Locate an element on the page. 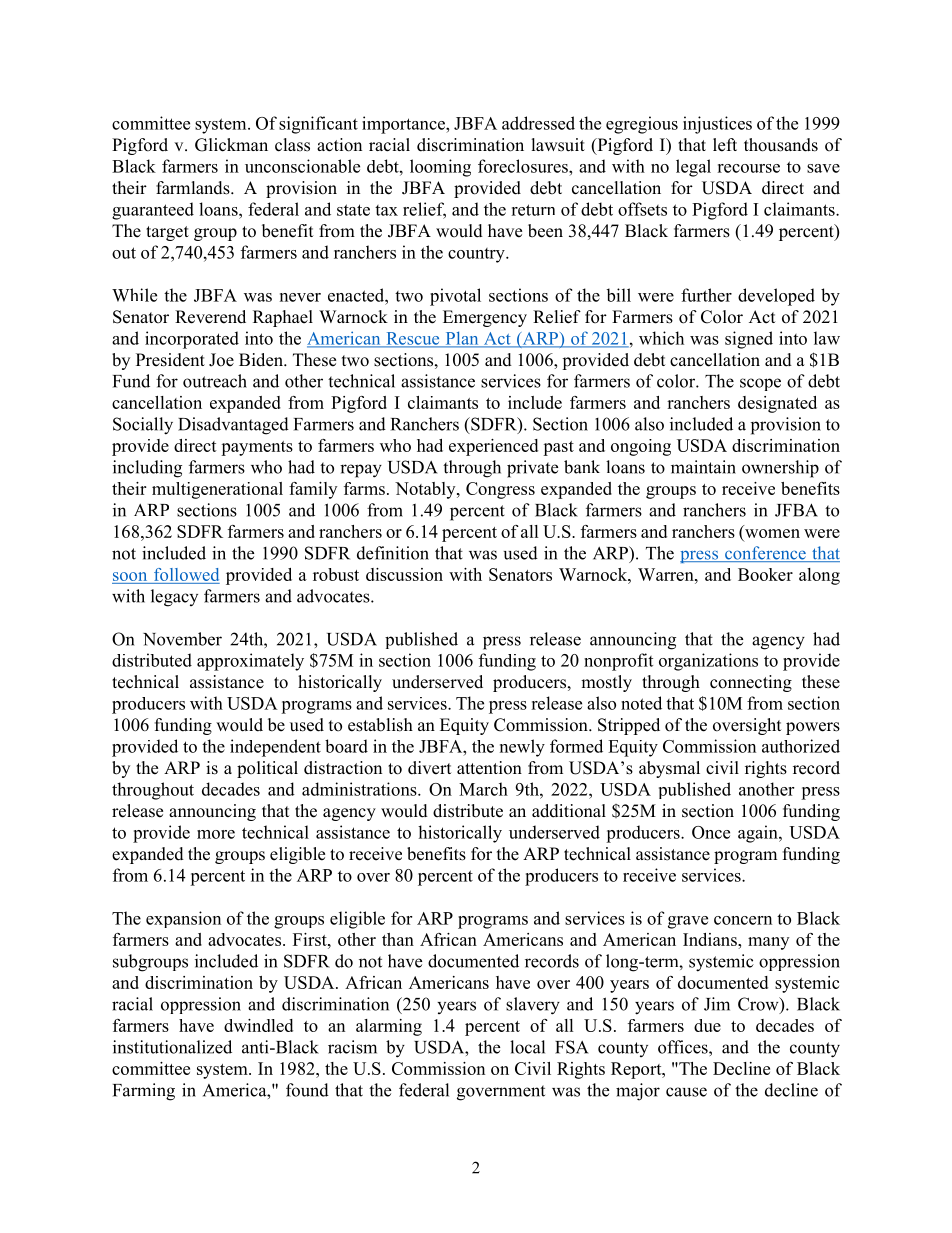 The width and height of the page is (952, 1233). institutionalized is located at coordinates (172, 1047).
